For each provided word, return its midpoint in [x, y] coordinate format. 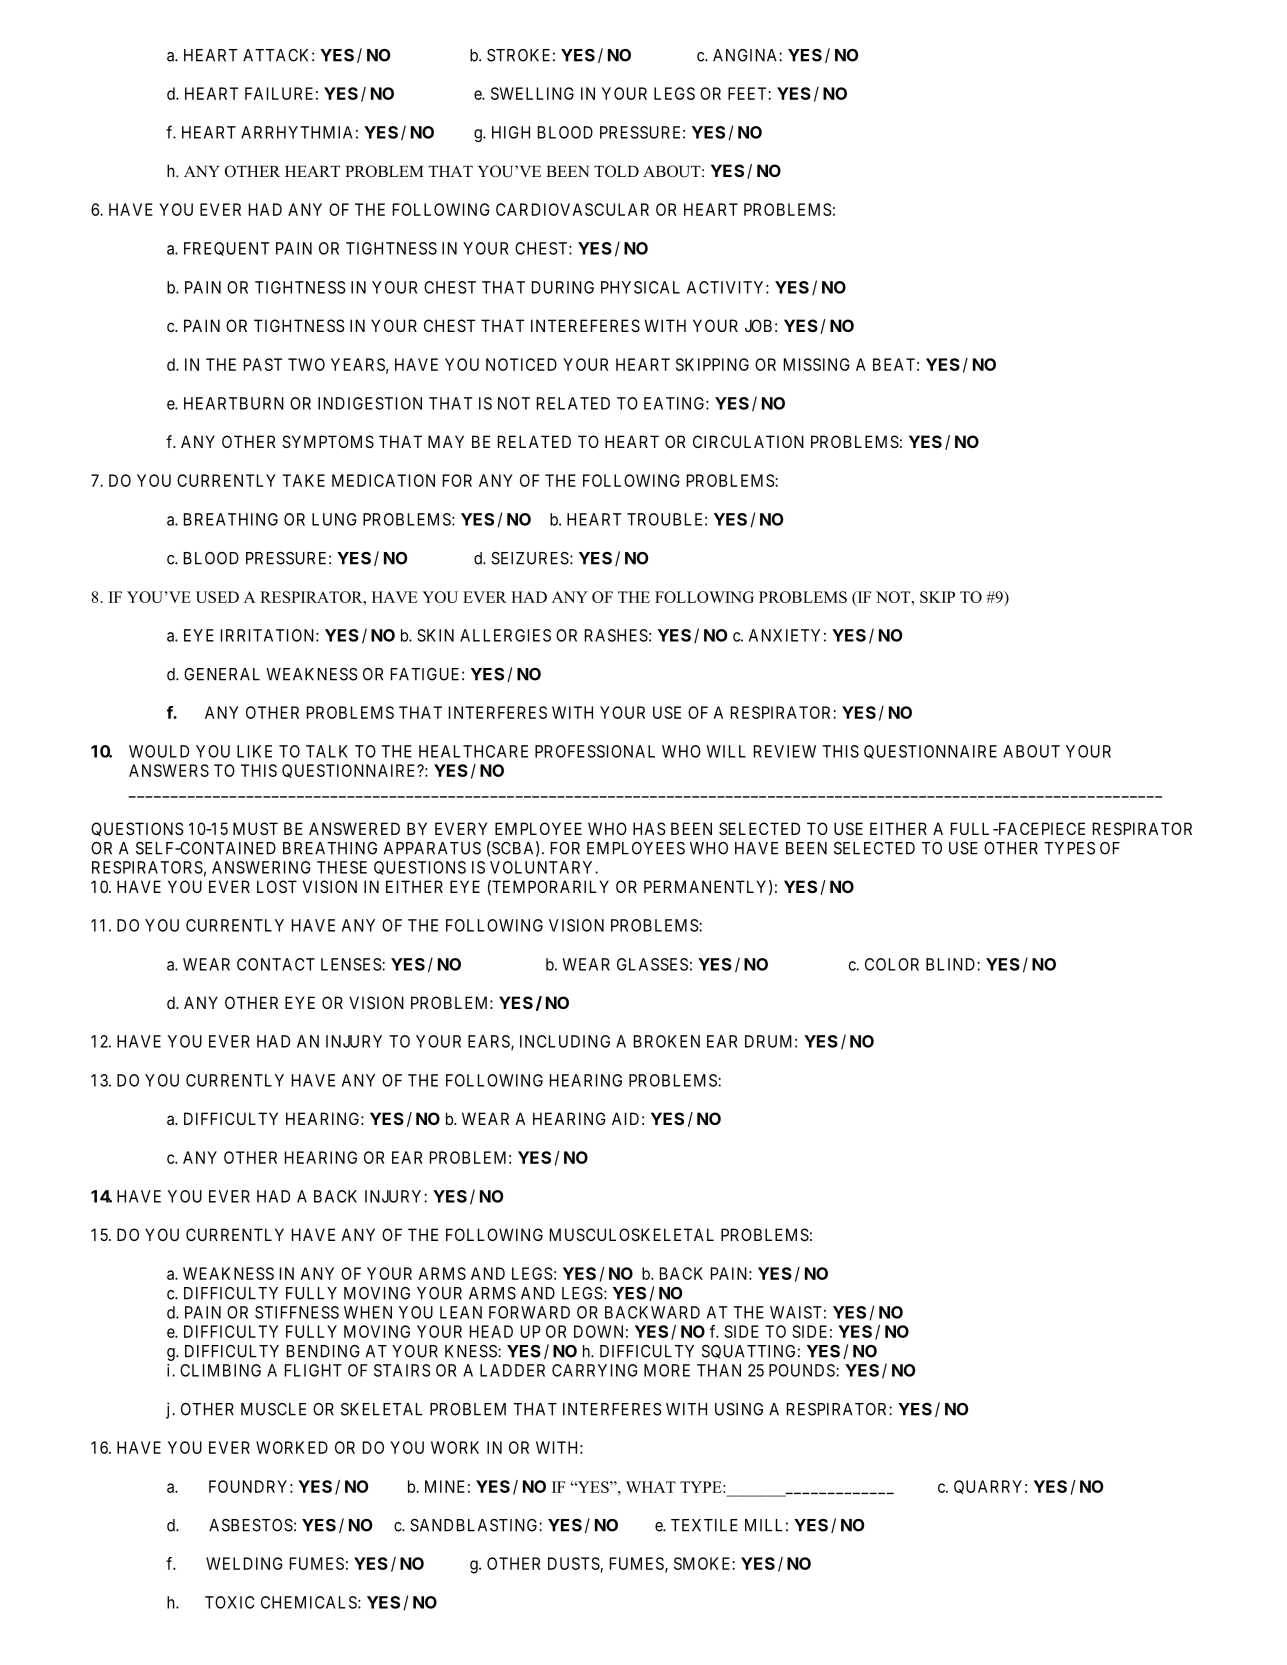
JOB [758, 325]
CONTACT [276, 964]
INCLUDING [565, 1041]
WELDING [244, 1563]
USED [217, 597]
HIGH [511, 132]
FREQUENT [226, 249]
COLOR [892, 964]
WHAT [651, 1487]
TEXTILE [704, 1525]
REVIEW [785, 751]
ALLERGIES [505, 635]
